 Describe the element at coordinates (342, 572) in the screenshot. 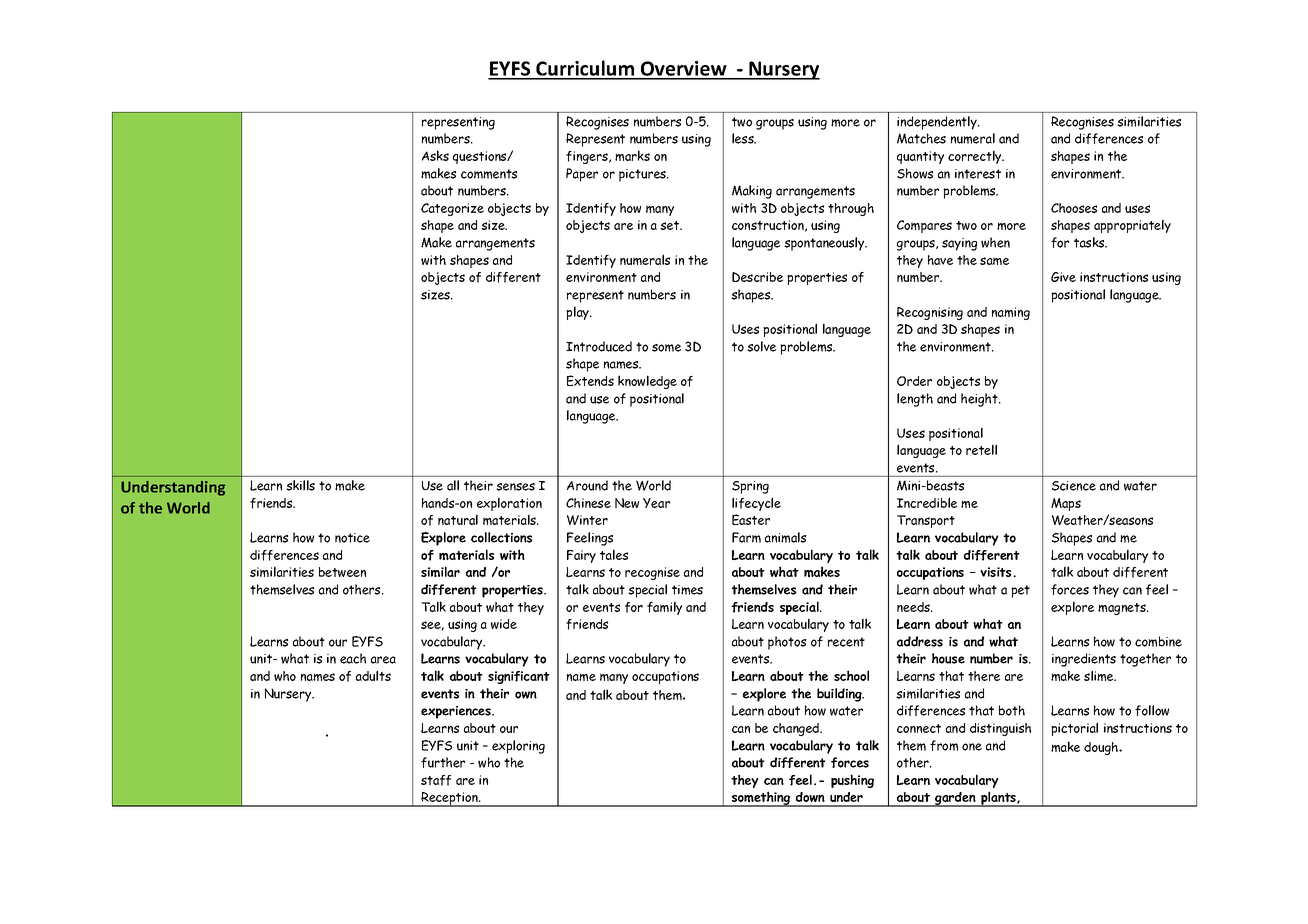

I see `between` at that location.
